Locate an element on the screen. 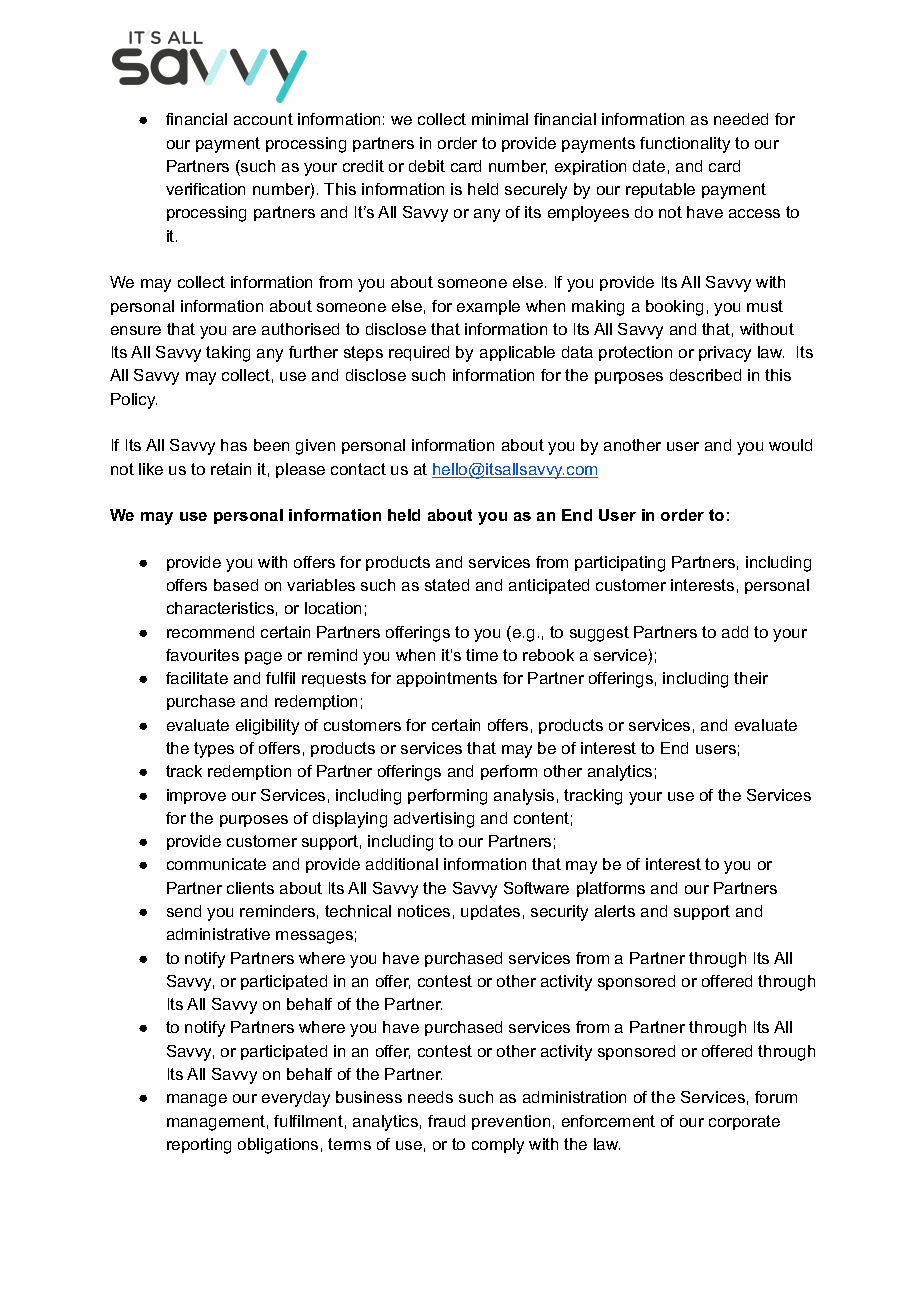  verification is located at coordinates (205, 189).
